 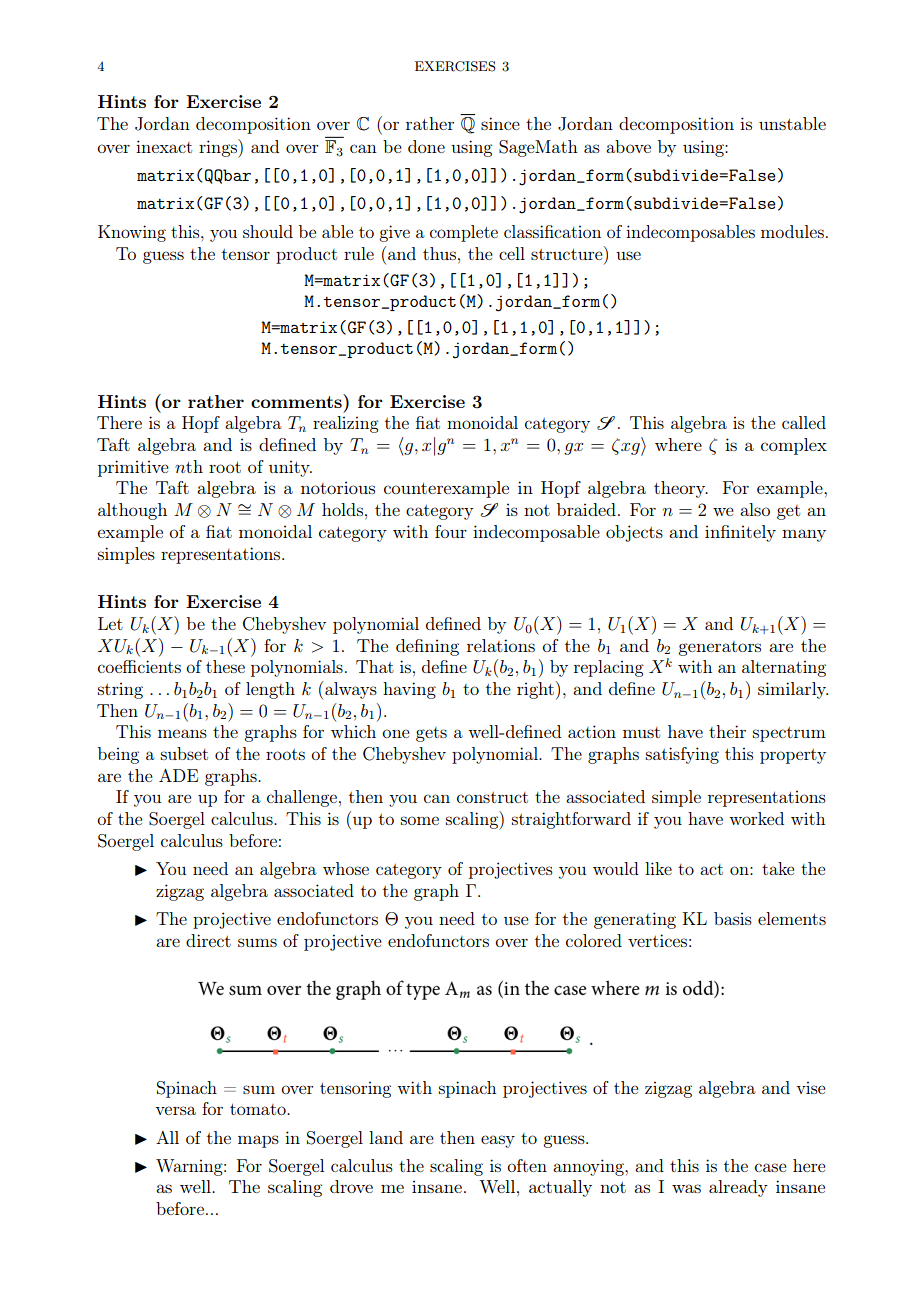 What do you see at coordinates (738, 1188) in the page?
I see `already` at bounding box center [738, 1188].
